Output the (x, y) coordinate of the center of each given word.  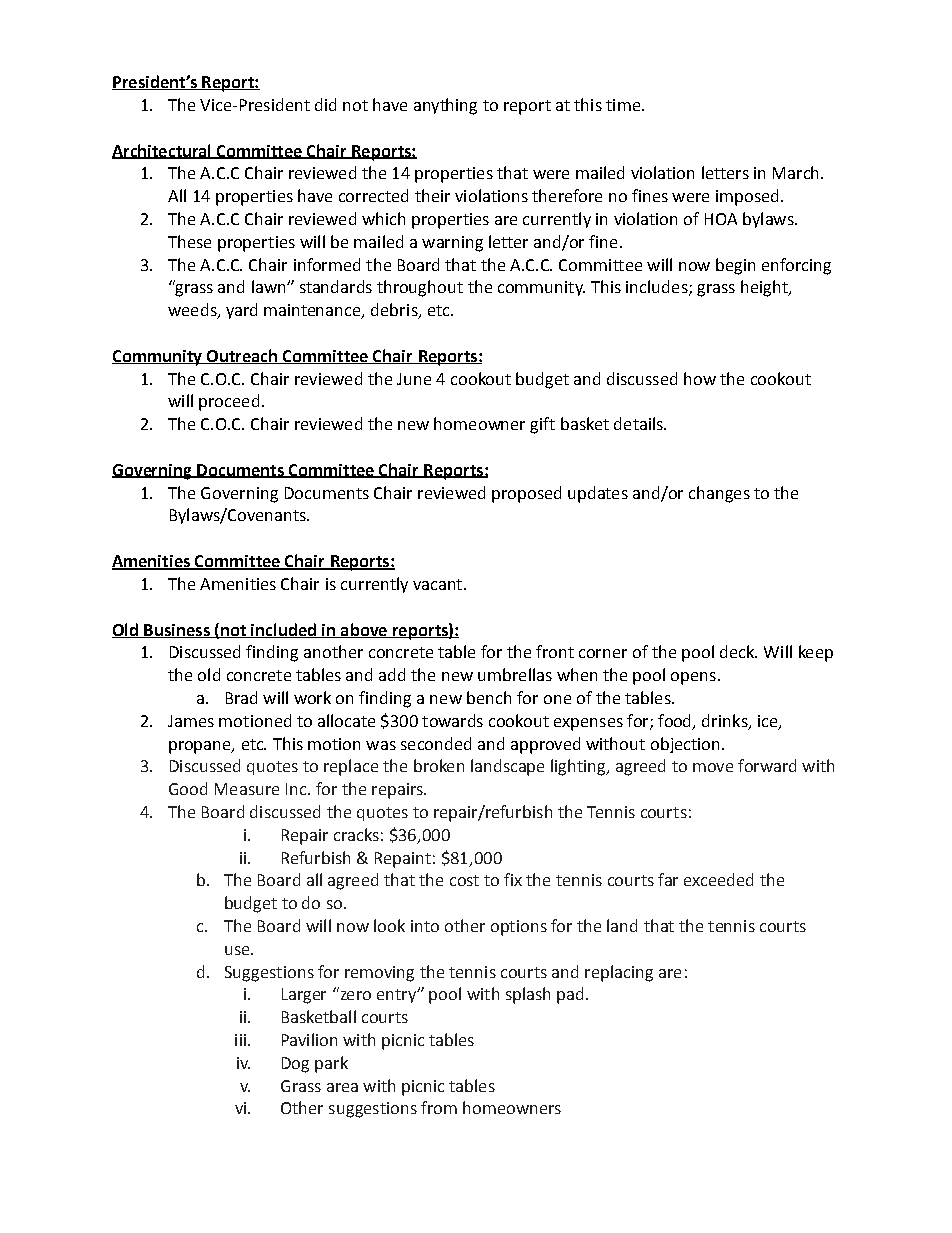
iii (242, 1040)
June (414, 379)
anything (445, 106)
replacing (619, 973)
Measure (247, 789)
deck (738, 651)
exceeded (718, 879)
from (439, 1107)
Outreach (242, 356)
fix (513, 879)
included (284, 630)
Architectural (162, 151)
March (795, 172)
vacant (439, 584)
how (700, 378)
